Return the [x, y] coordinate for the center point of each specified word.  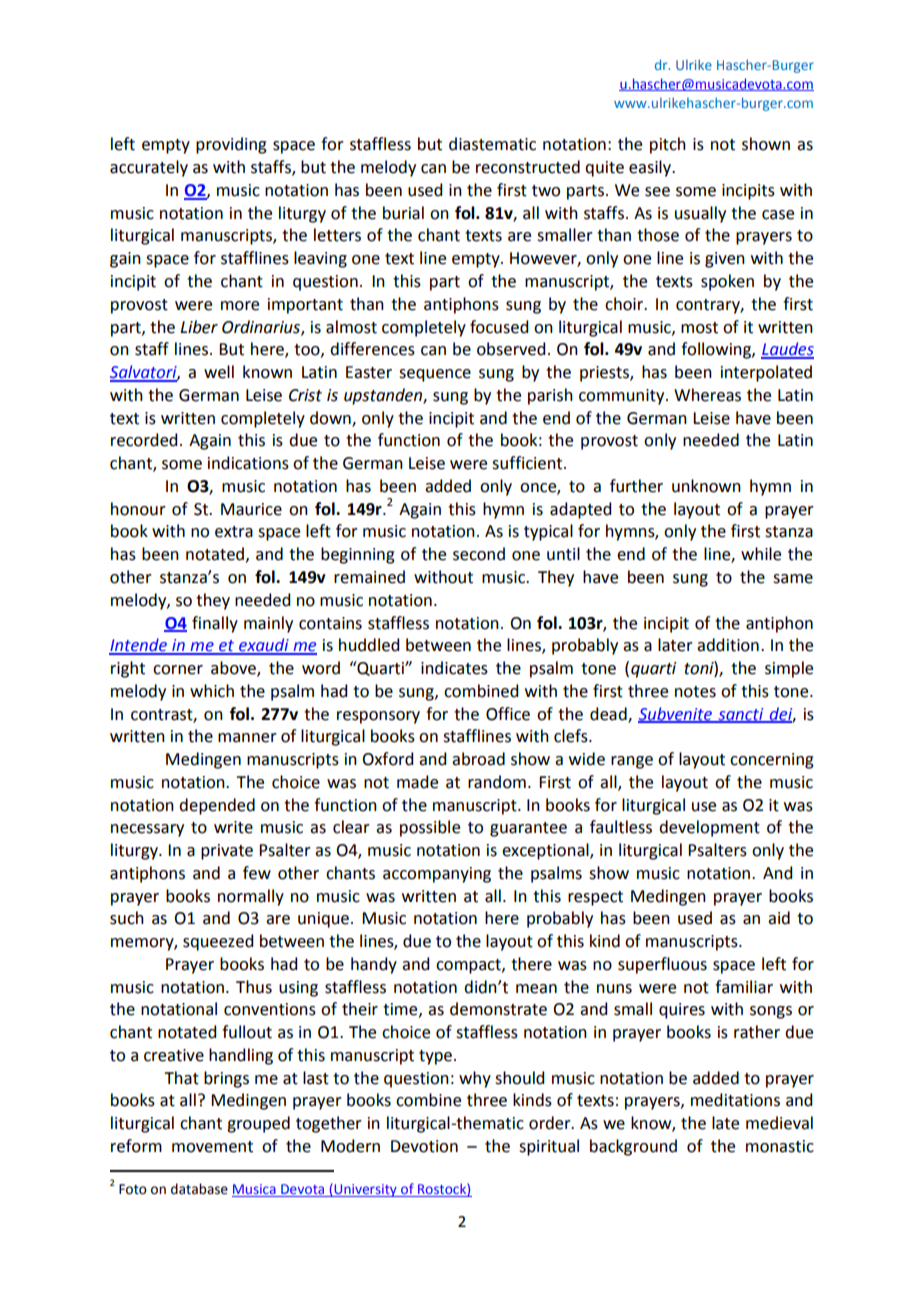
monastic [780, 1146]
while [761, 554]
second [479, 554]
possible [430, 828]
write [233, 827]
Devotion [424, 1146]
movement [212, 1147]
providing [231, 145]
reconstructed [528, 167]
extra [234, 532]
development [709, 828]
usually [700, 214]
